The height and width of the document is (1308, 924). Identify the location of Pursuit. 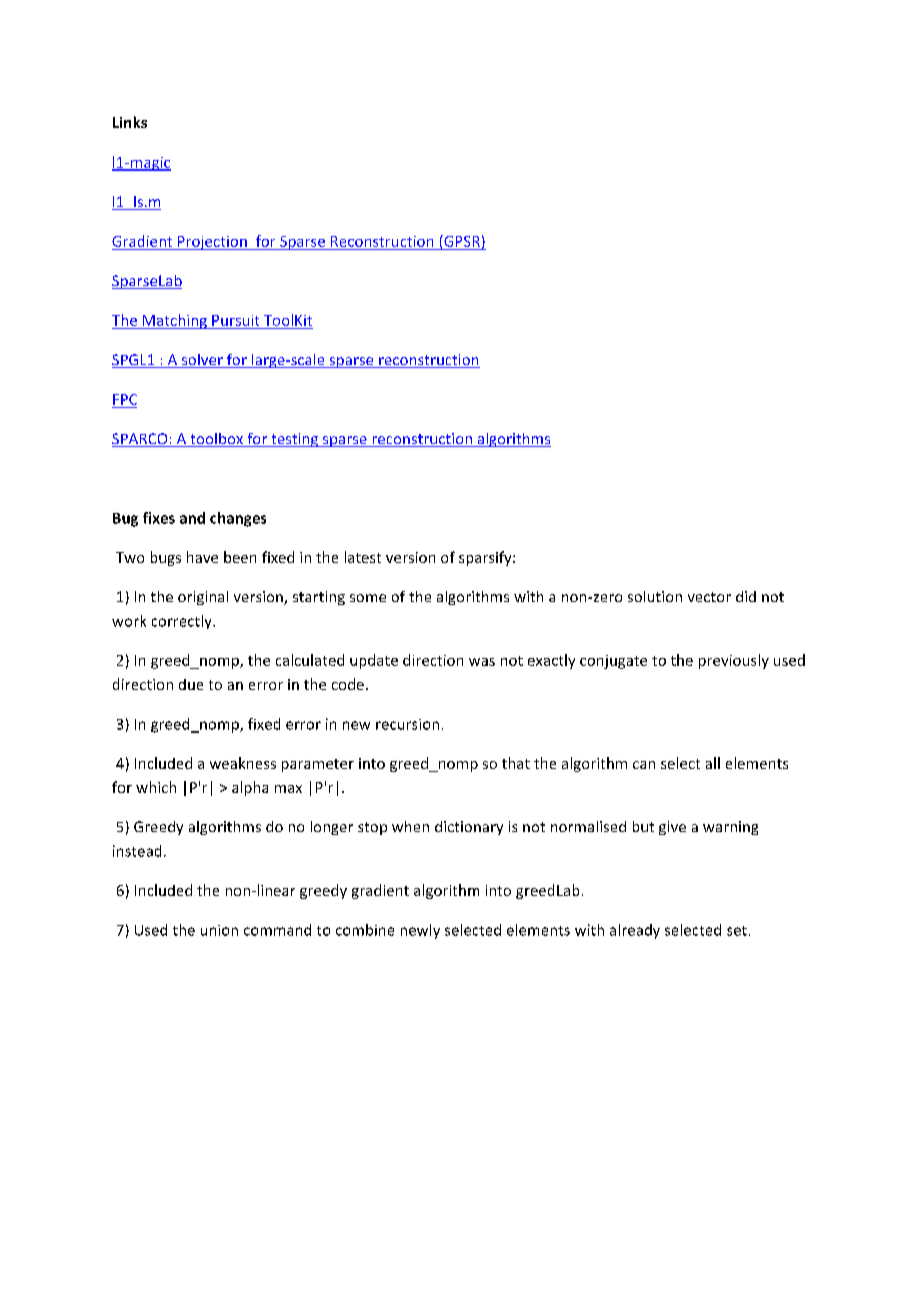
(235, 320).
